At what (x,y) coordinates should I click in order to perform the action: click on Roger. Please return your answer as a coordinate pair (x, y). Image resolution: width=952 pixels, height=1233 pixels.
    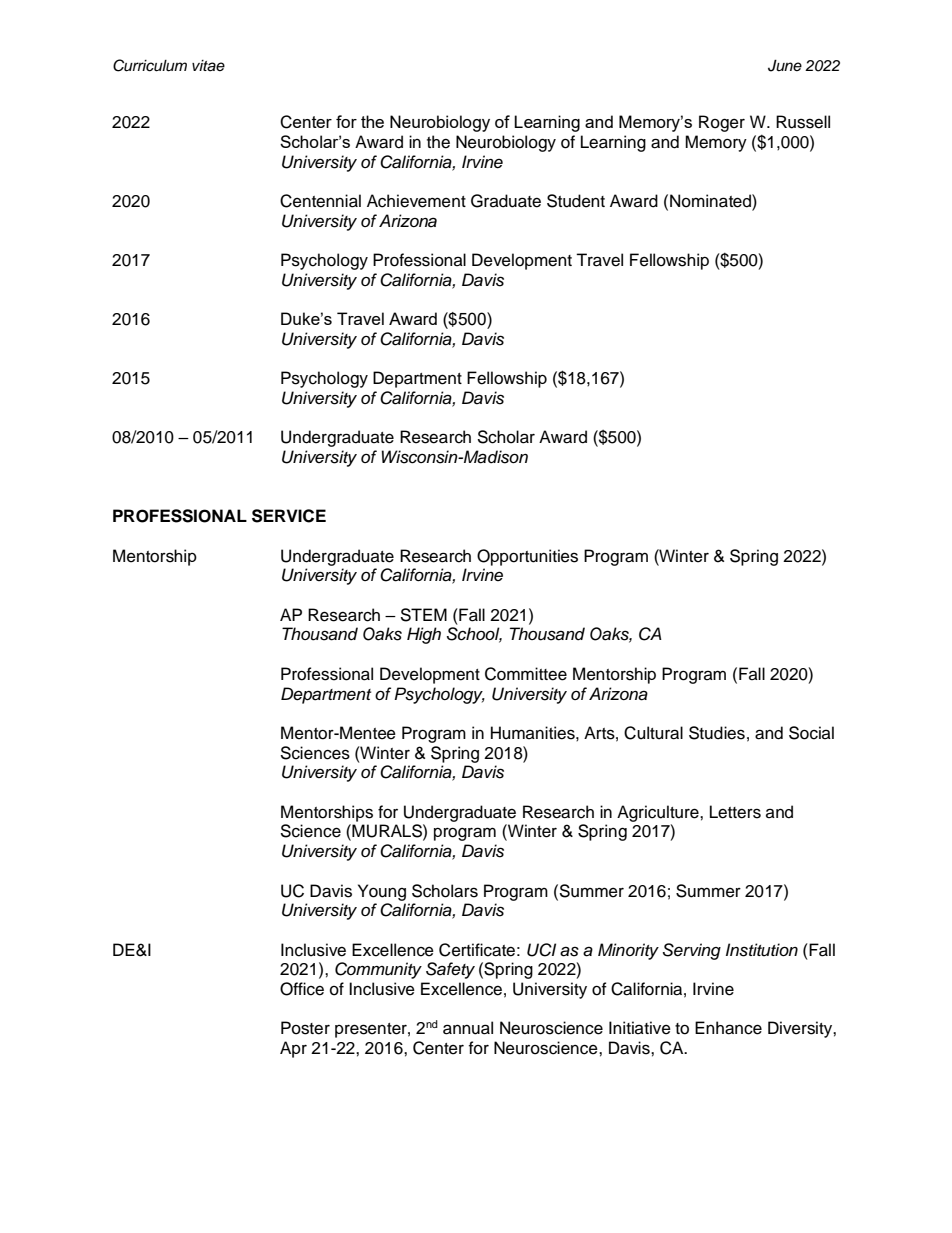
    Looking at the image, I should click on (722, 123).
